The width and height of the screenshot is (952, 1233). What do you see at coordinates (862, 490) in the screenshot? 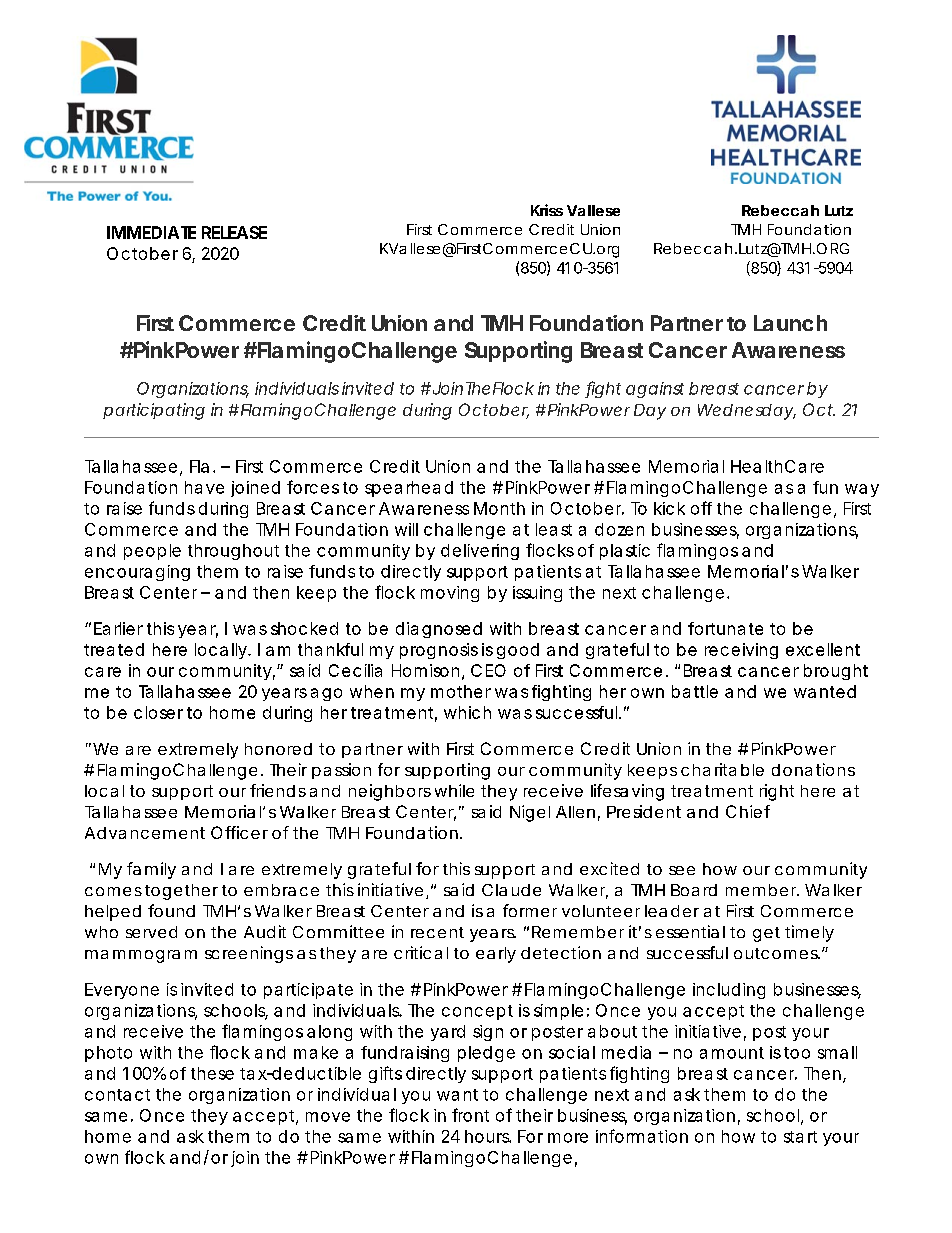
I see `way` at bounding box center [862, 490].
